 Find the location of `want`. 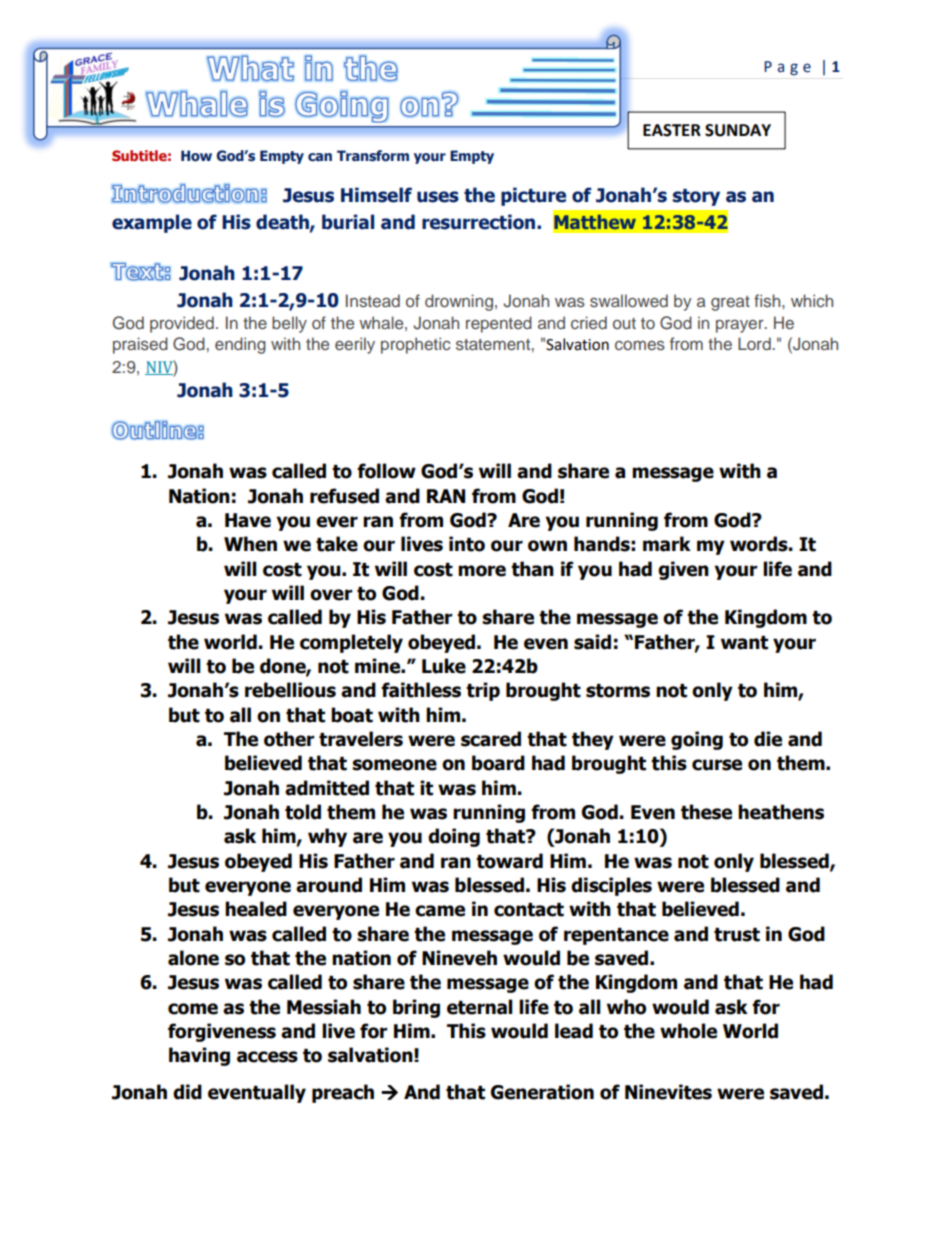

want is located at coordinates (744, 643).
